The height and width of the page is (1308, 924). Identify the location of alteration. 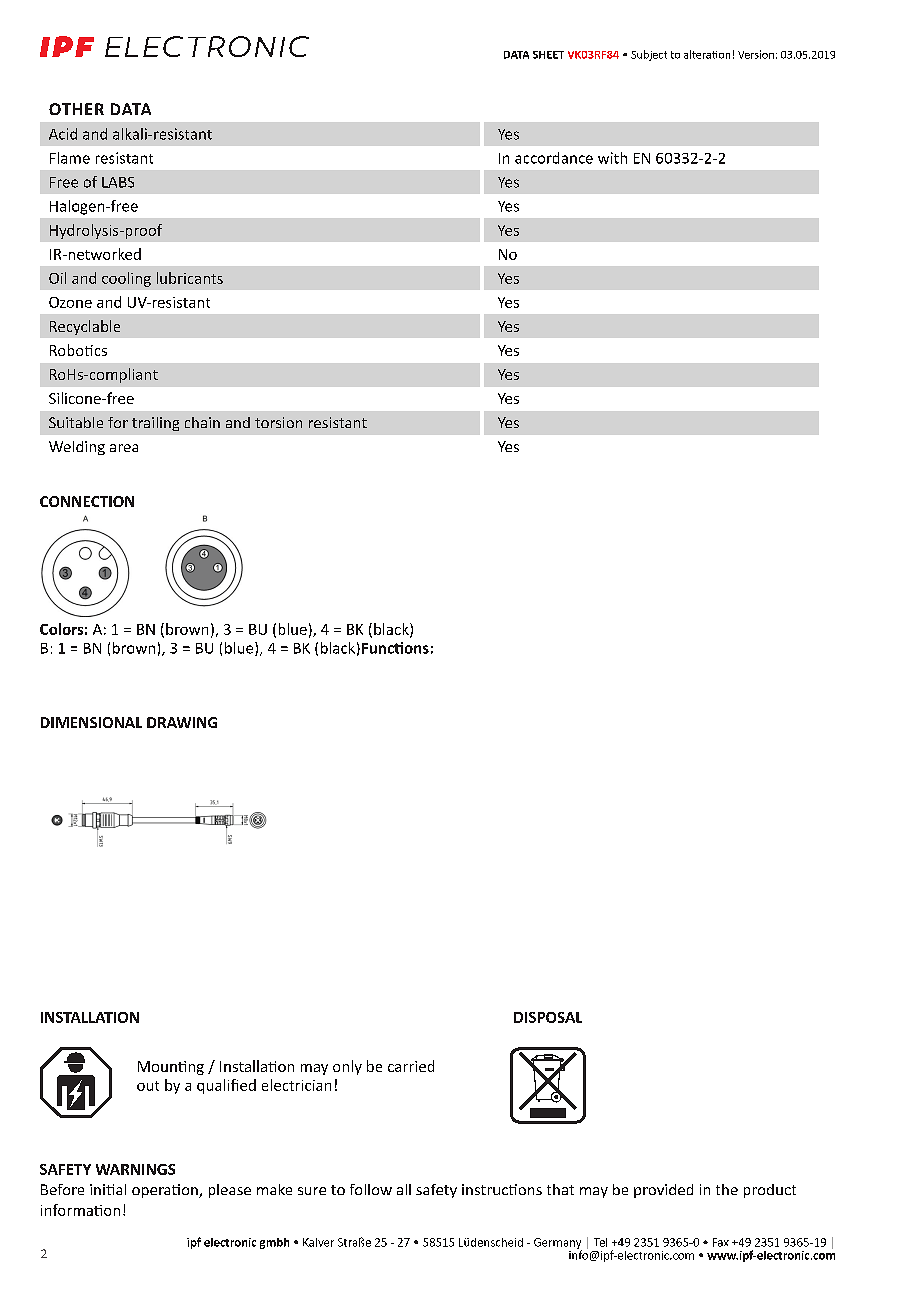
(707, 54).
